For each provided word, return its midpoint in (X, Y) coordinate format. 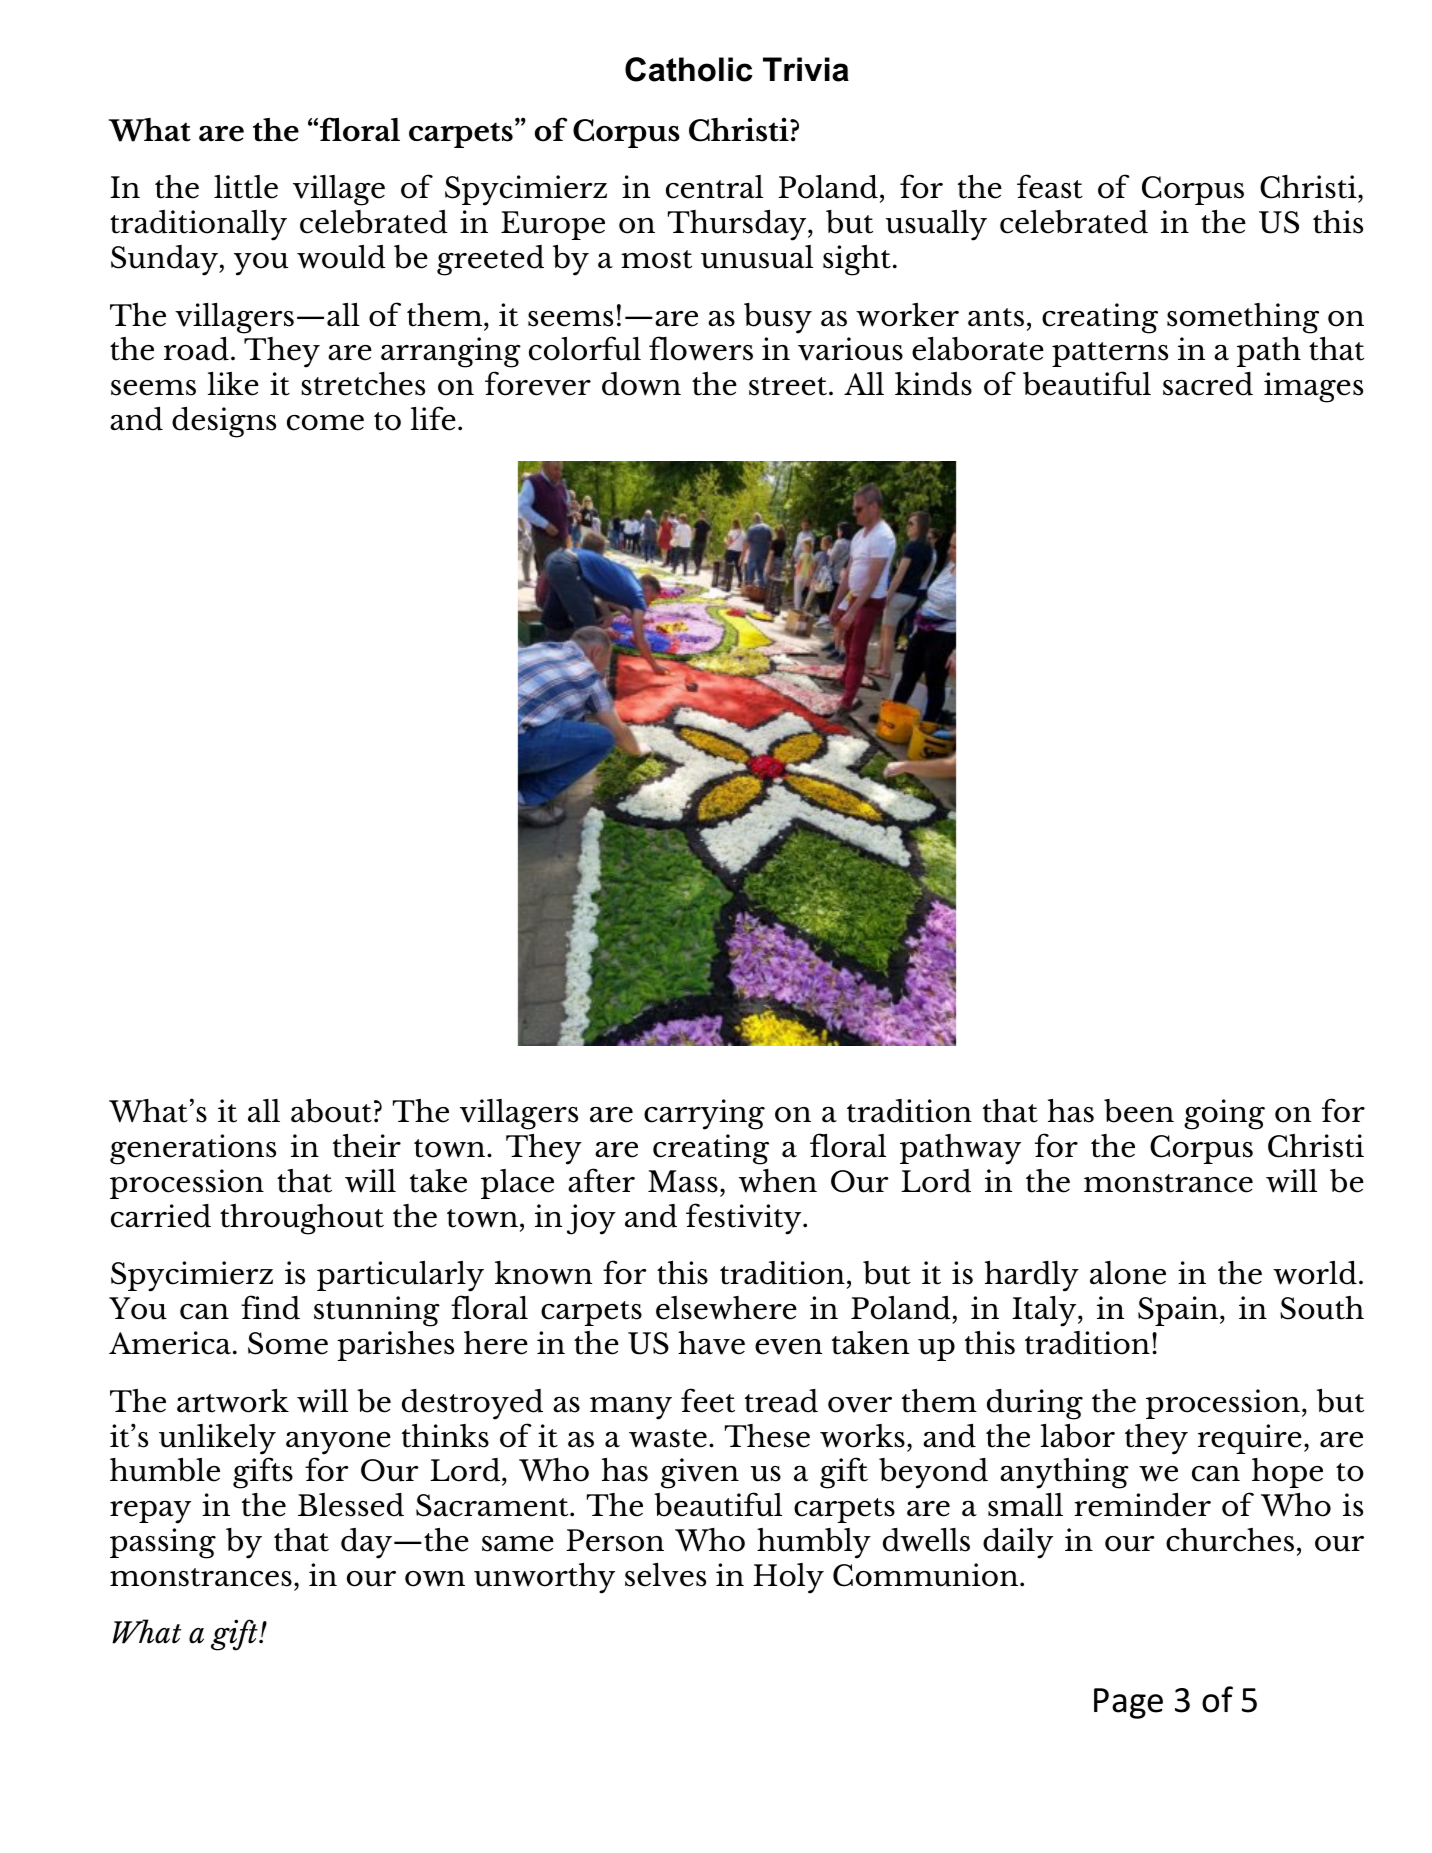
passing (163, 1543)
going (1224, 1114)
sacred (1208, 384)
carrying (704, 1114)
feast (1050, 186)
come (325, 423)
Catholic (689, 69)
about (331, 1111)
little (246, 187)
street (789, 386)
